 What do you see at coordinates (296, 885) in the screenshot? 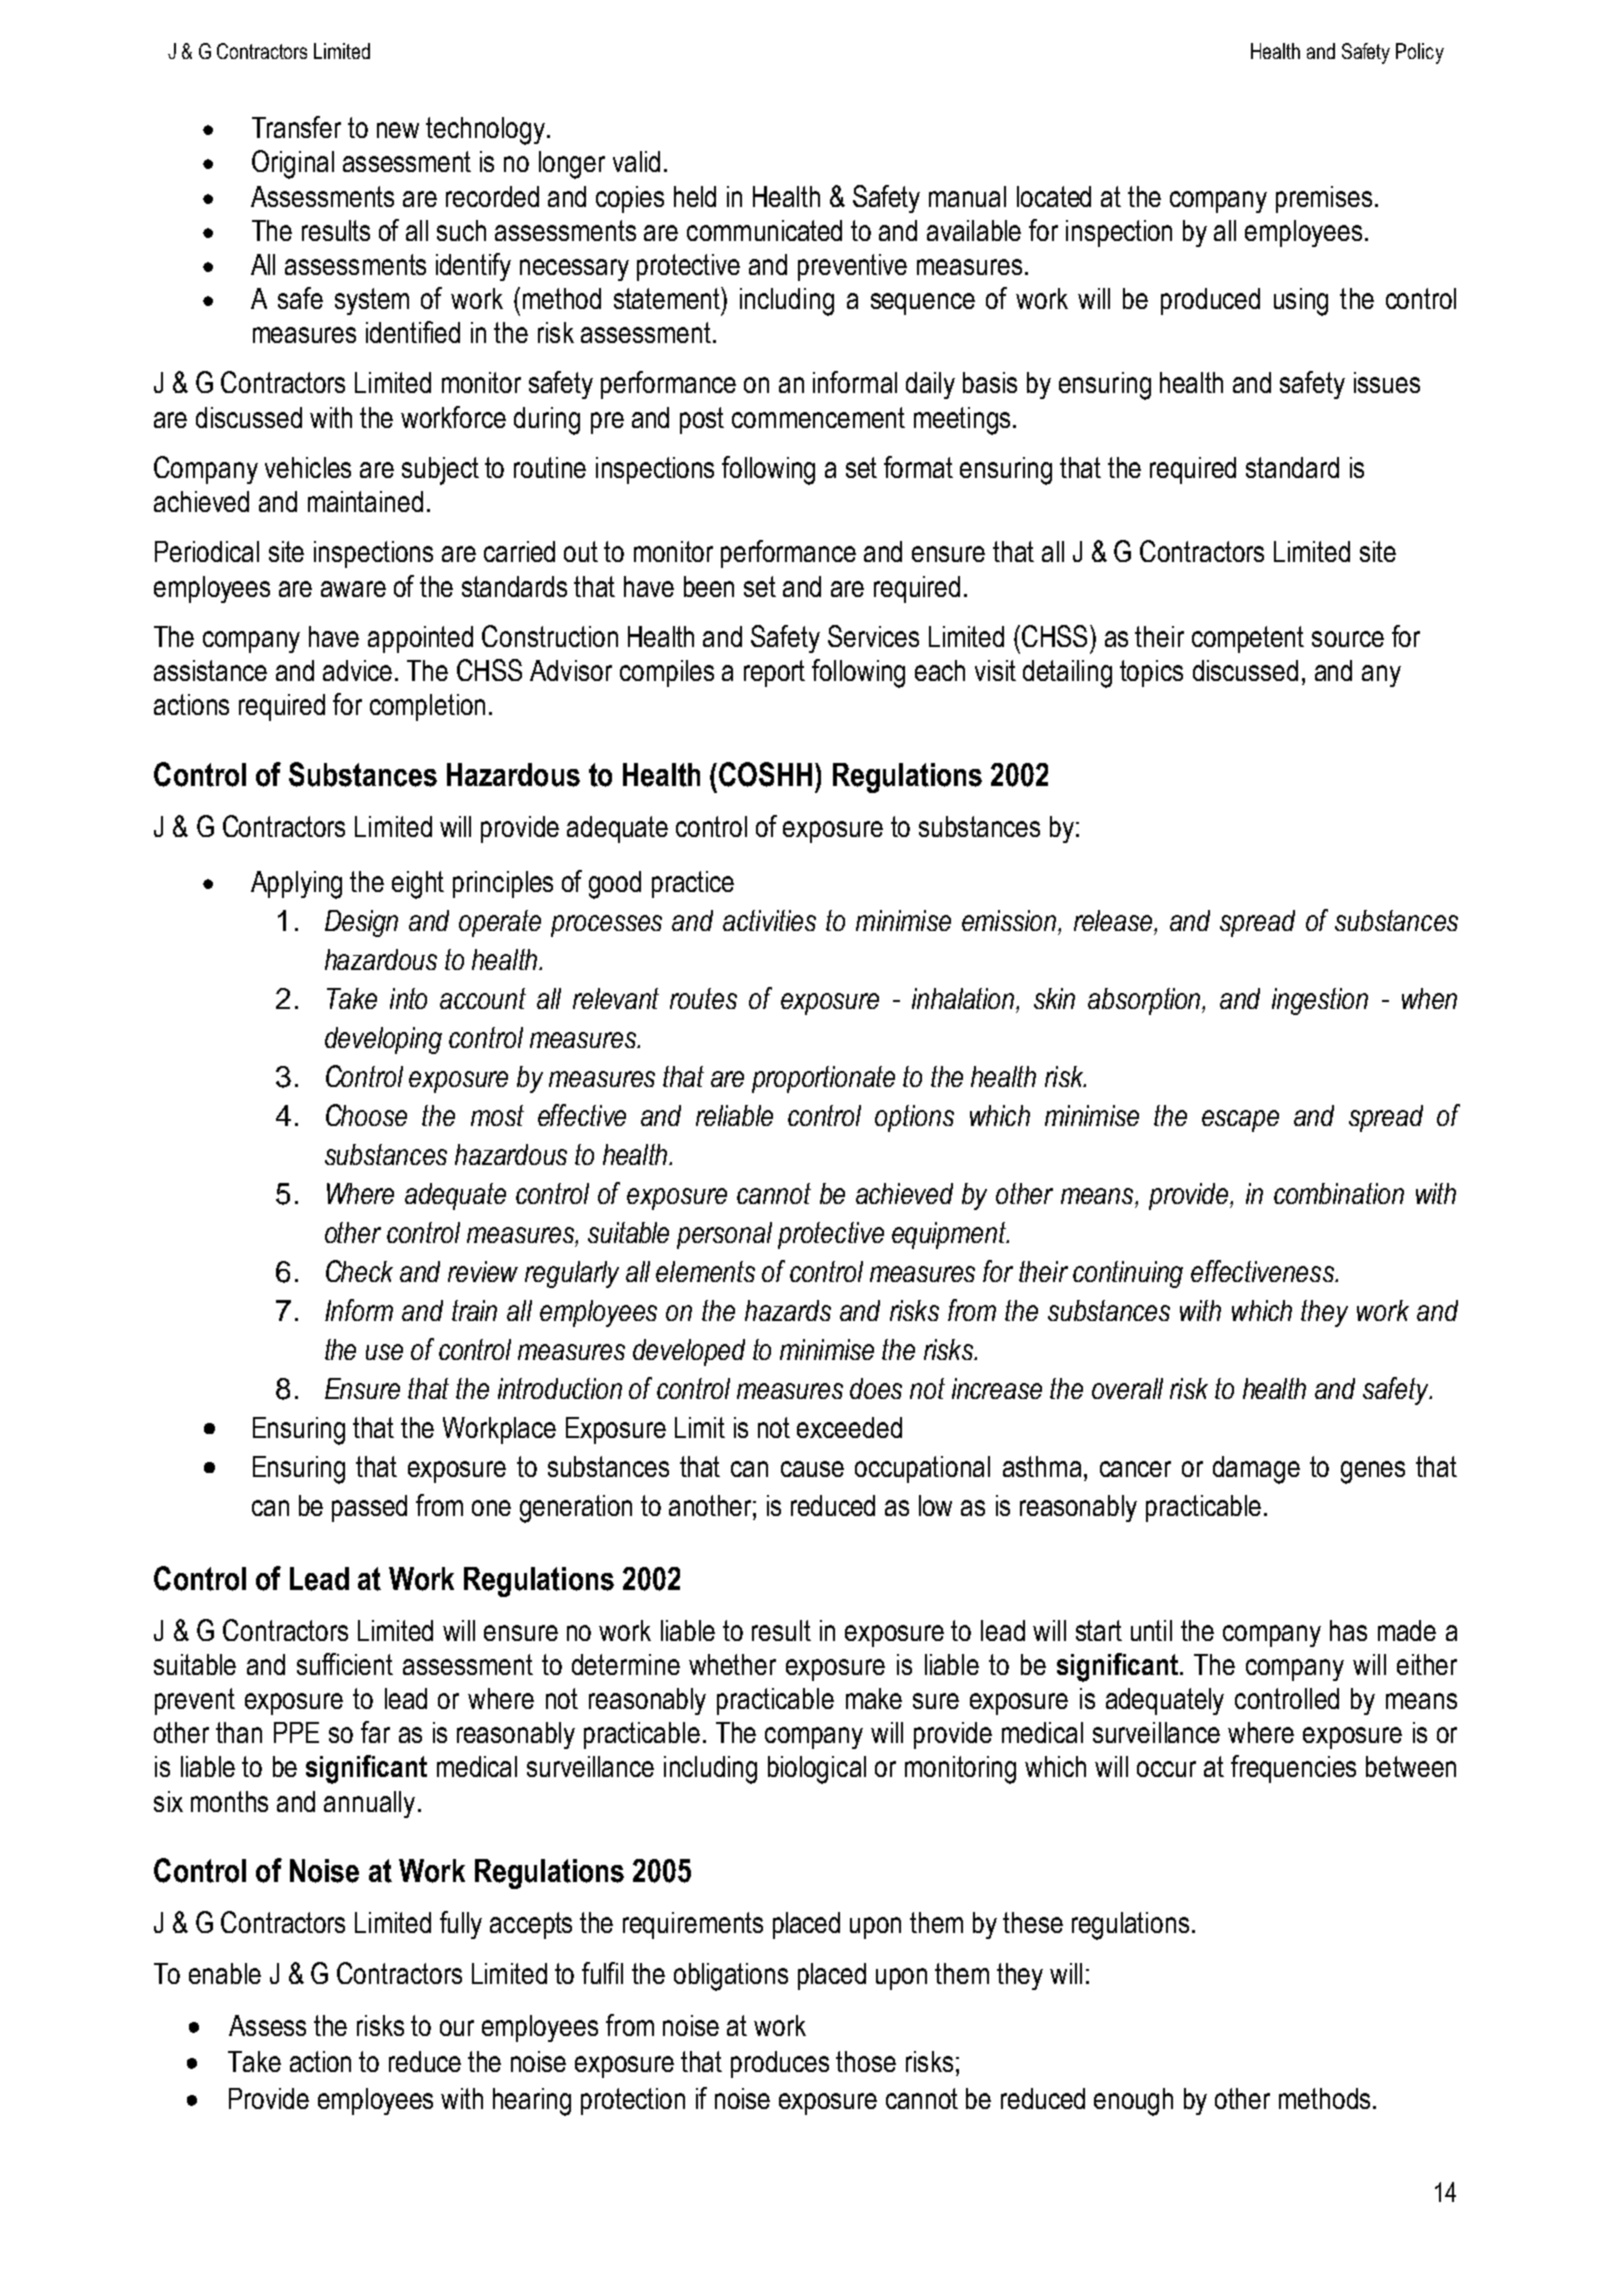
I see `Applying` at bounding box center [296, 885].
